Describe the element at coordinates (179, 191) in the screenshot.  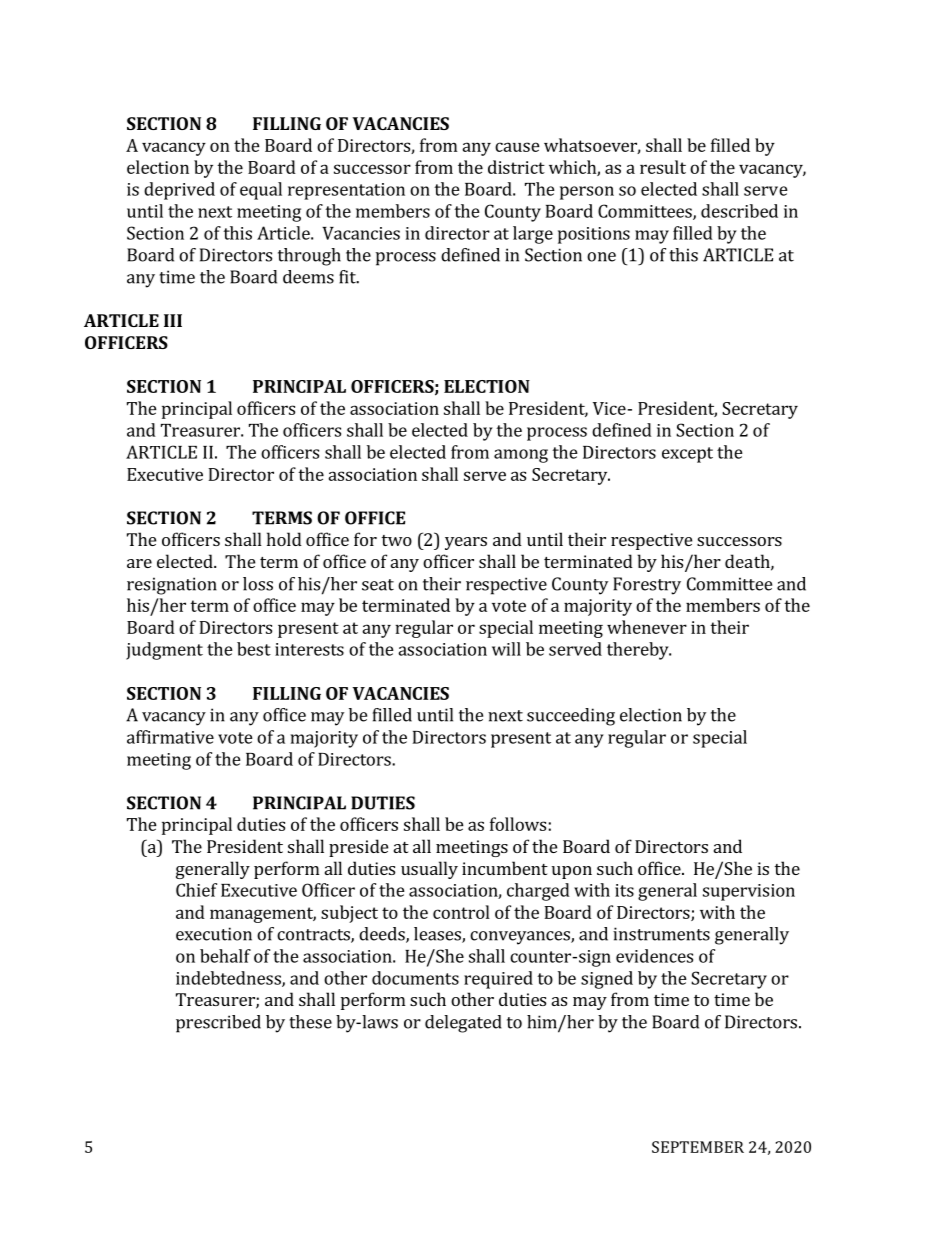
I see `deprived` at that location.
